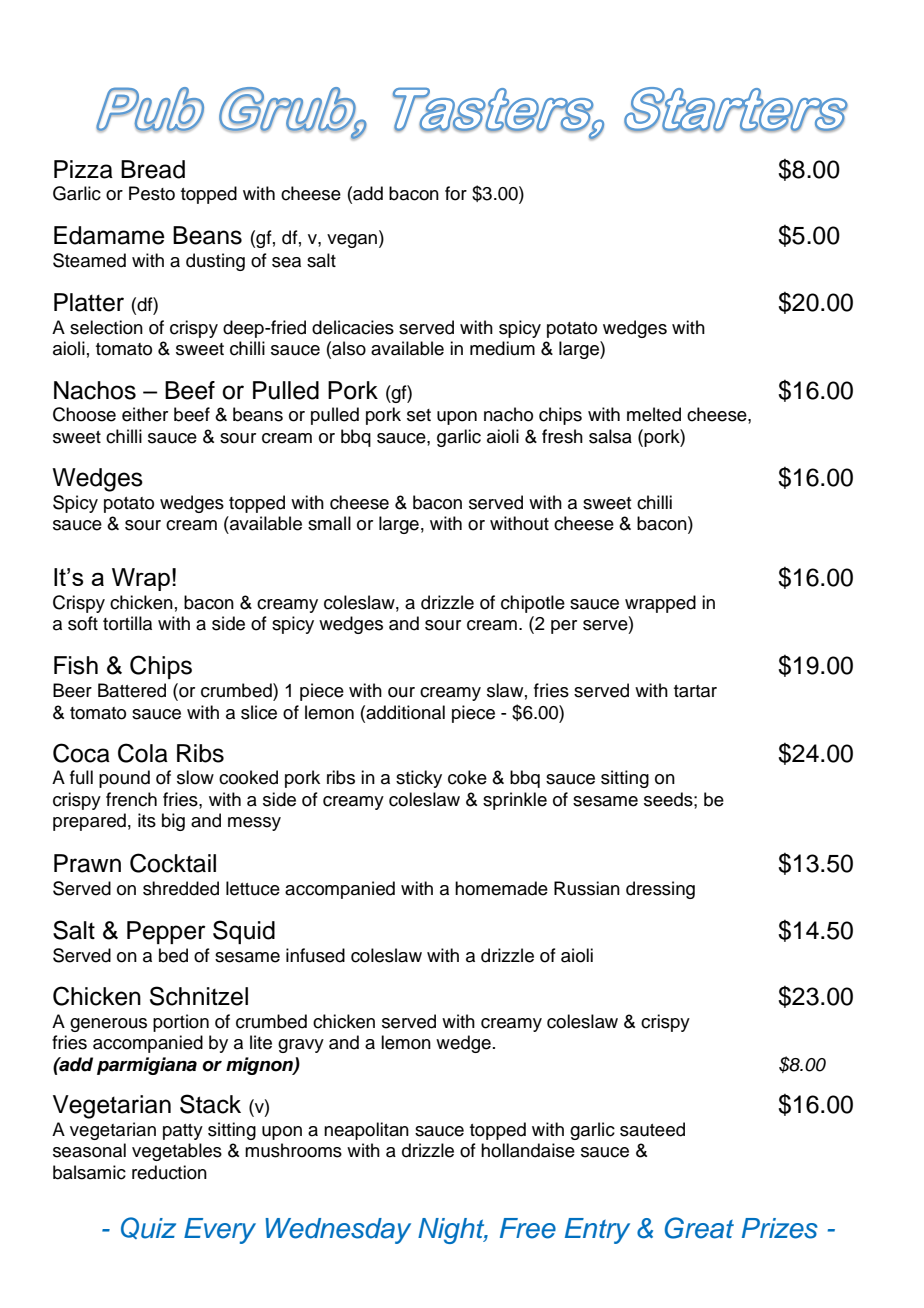 The height and width of the document is (1308, 924). Describe the element at coordinates (502, 348) in the document. I see `medium` at that location.
